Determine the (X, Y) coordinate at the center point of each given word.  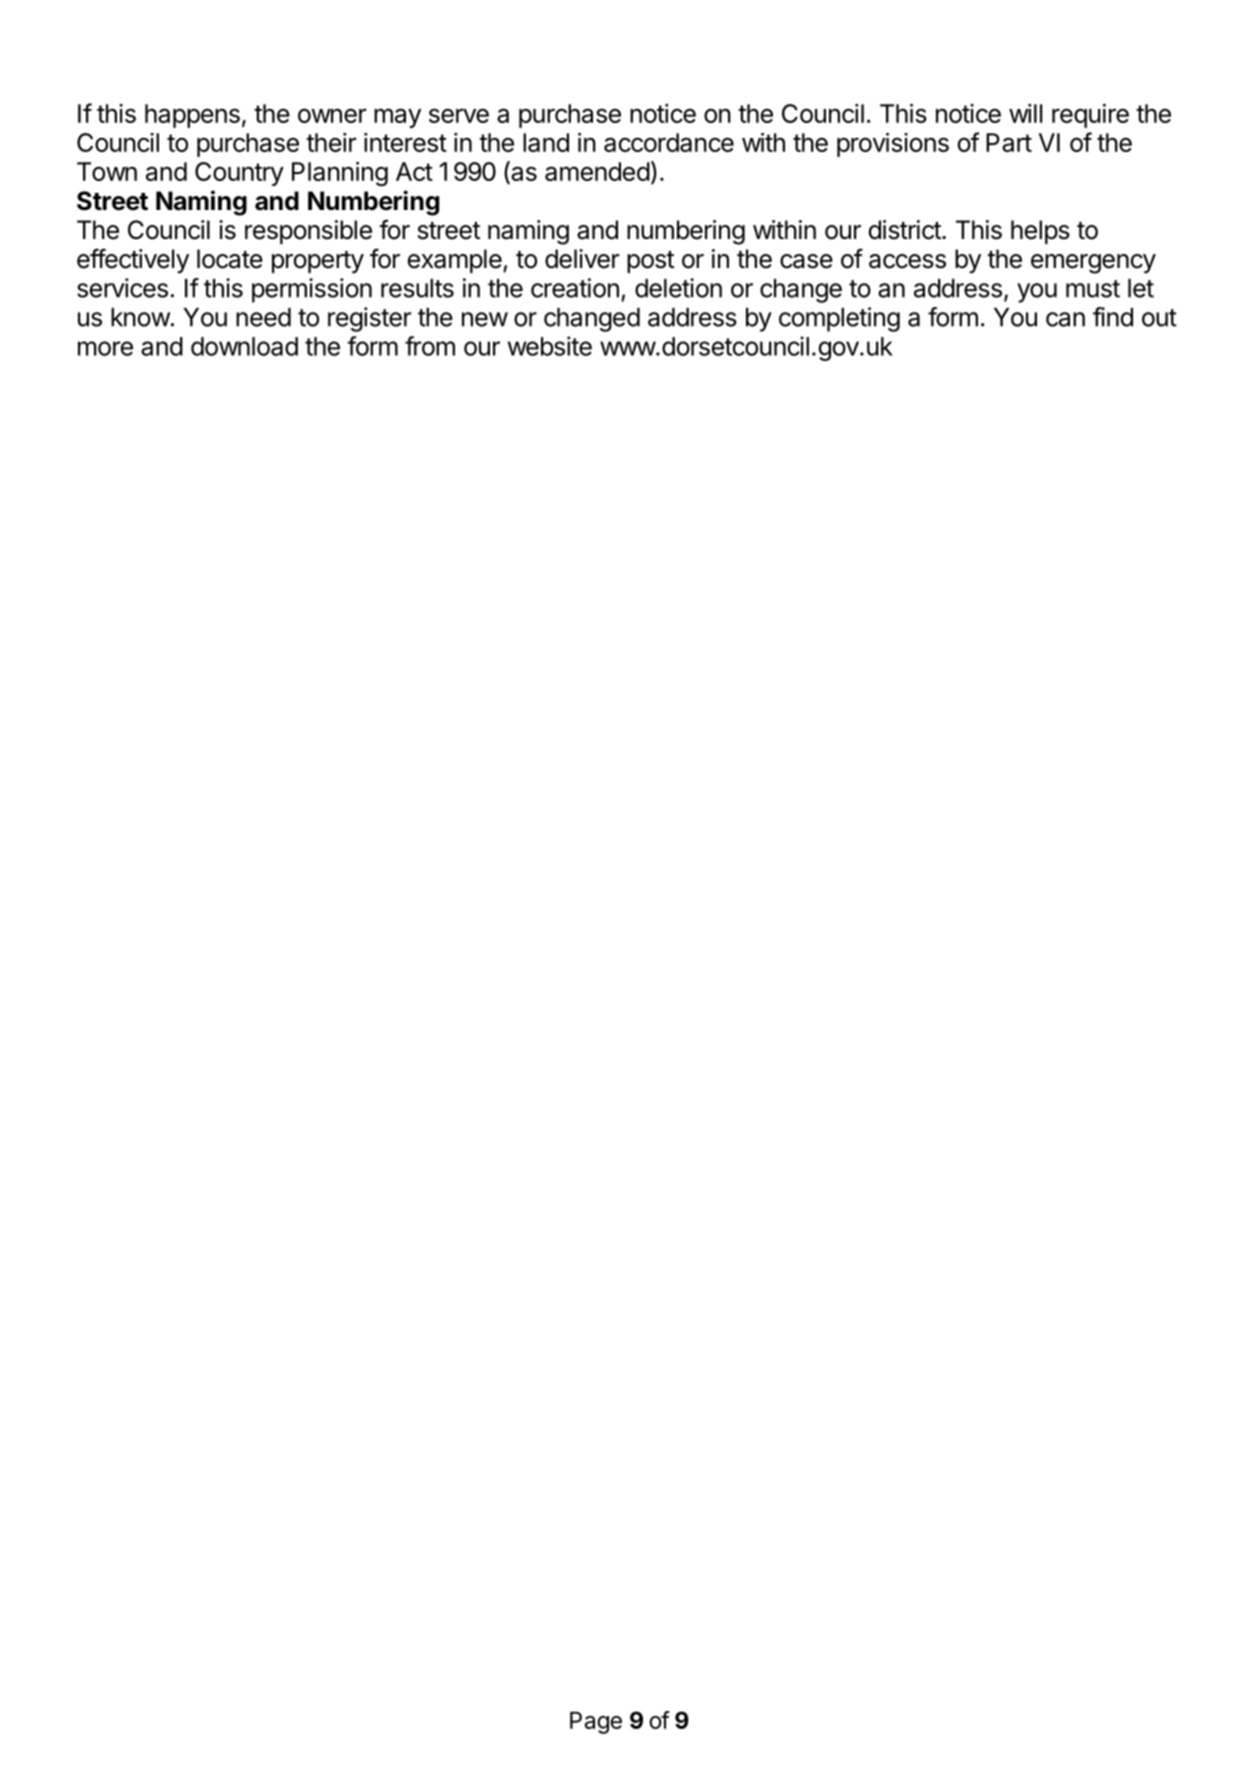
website (550, 346)
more (105, 348)
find (1113, 317)
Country (239, 174)
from (430, 346)
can (1065, 319)
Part (1009, 142)
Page (596, 1723)
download (244, 346)
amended (597, 171)
